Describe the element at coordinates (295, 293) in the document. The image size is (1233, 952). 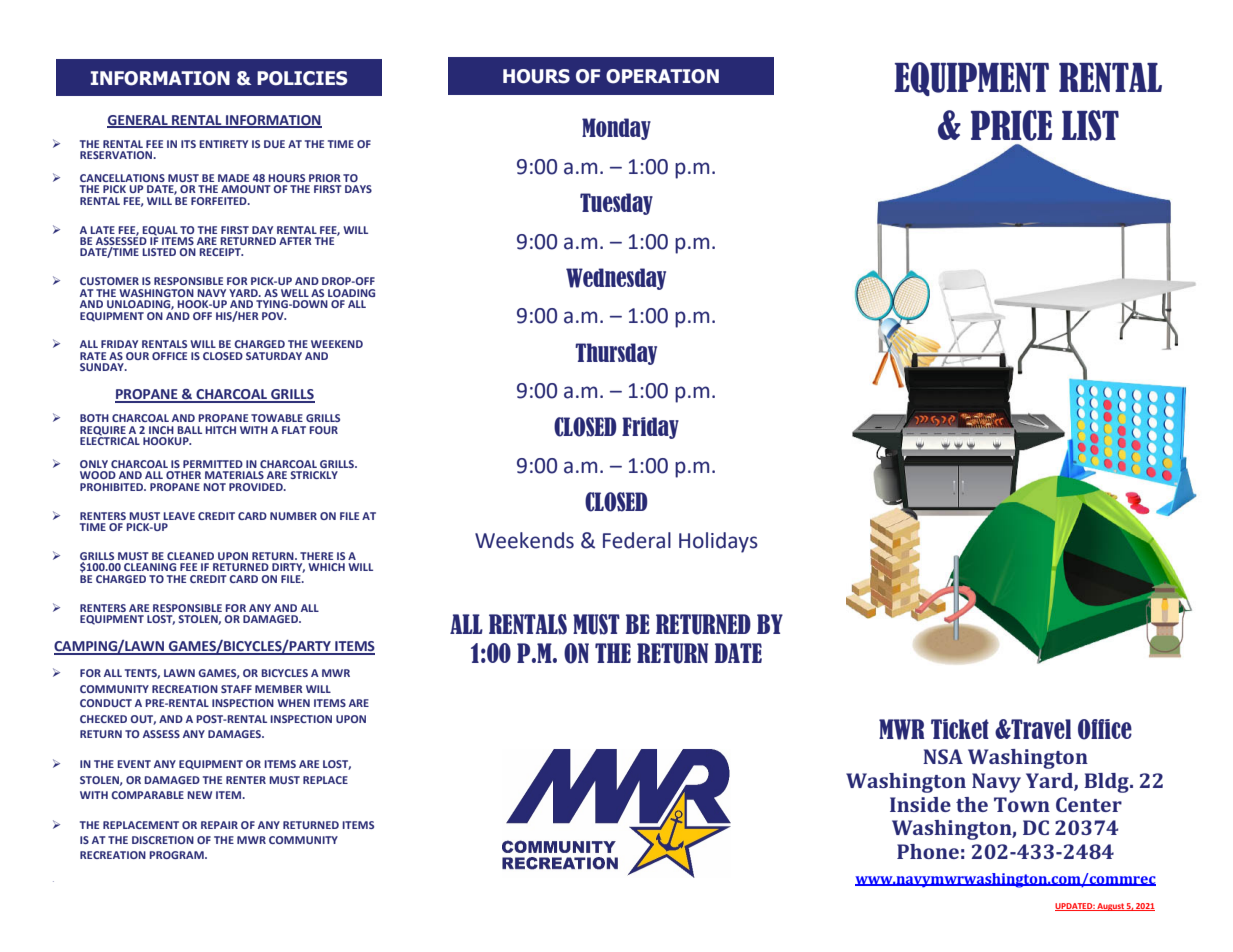
I see `WELL` at that location.
